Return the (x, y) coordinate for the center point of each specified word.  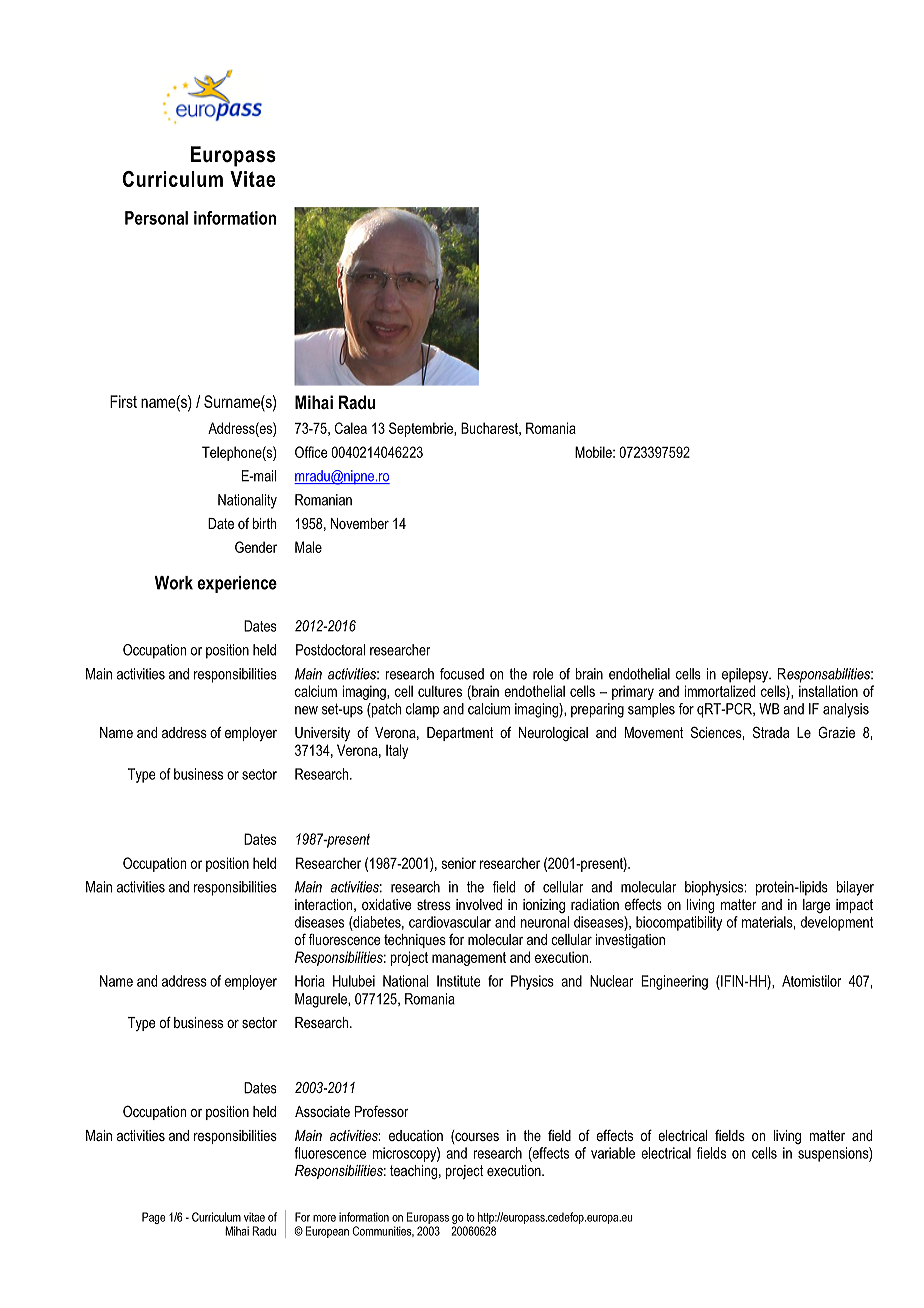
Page (153, 1218)
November (360, 523)
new (306, 710)
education (416, 1135)
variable (613, 1153)
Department (460, 734)
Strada (771, 732)
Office (311, 452)
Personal (156, 218)
